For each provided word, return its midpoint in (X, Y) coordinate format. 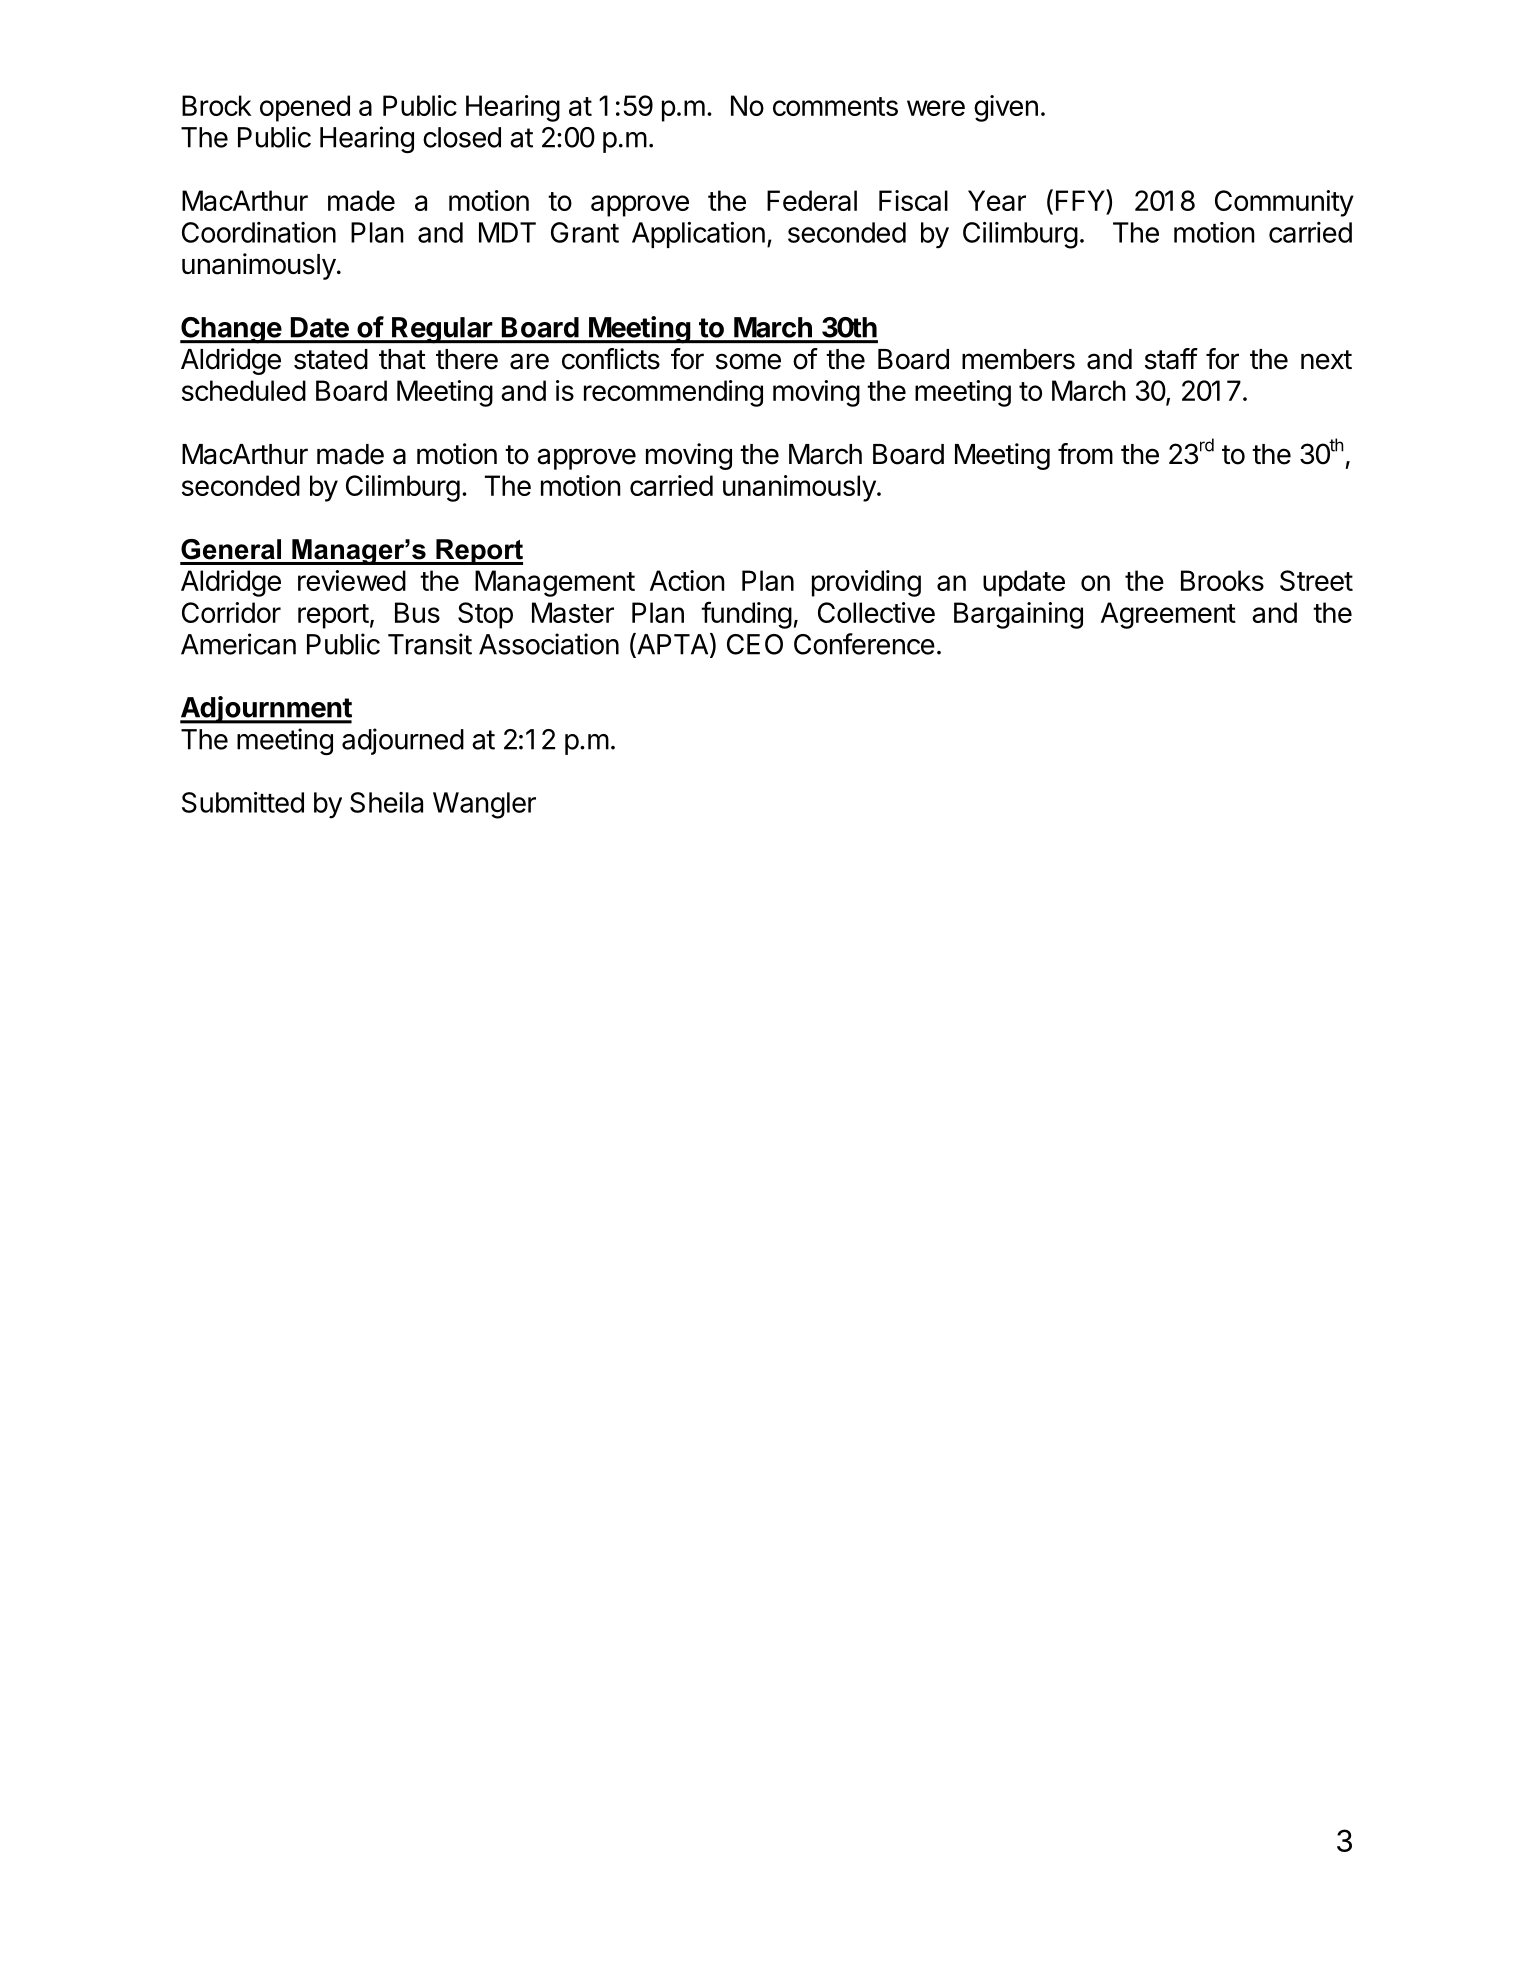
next (1326, 360)
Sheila (386, 802)
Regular (442, 330)
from (1085, 454)
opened (305, 108)
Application (698, 235)
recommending (673, 393)
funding (746, 615)
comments (835, 106)
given (1006, 108)
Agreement (1168, 615)
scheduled (244, 390)
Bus (417, 612)
